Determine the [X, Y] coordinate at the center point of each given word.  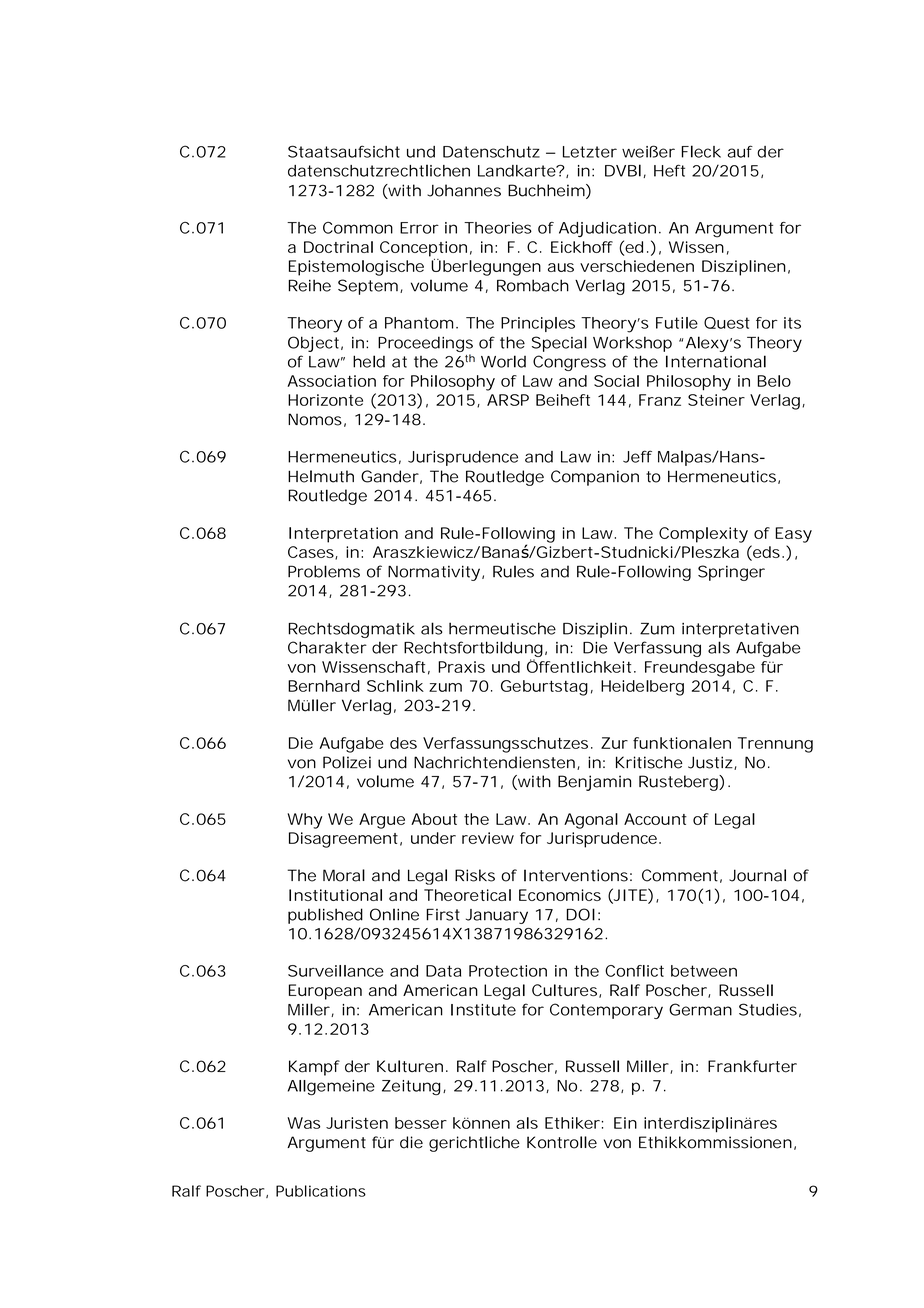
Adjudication [610, 229]
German [700, 1009]
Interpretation [343, 535]
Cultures [566, 991]
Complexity [703, 535]
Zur [614, 743]
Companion [595, 478]
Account [655, 819]
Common [358, 228]
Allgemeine [331, 1088]
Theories [498, 228]
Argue [382, 821]
